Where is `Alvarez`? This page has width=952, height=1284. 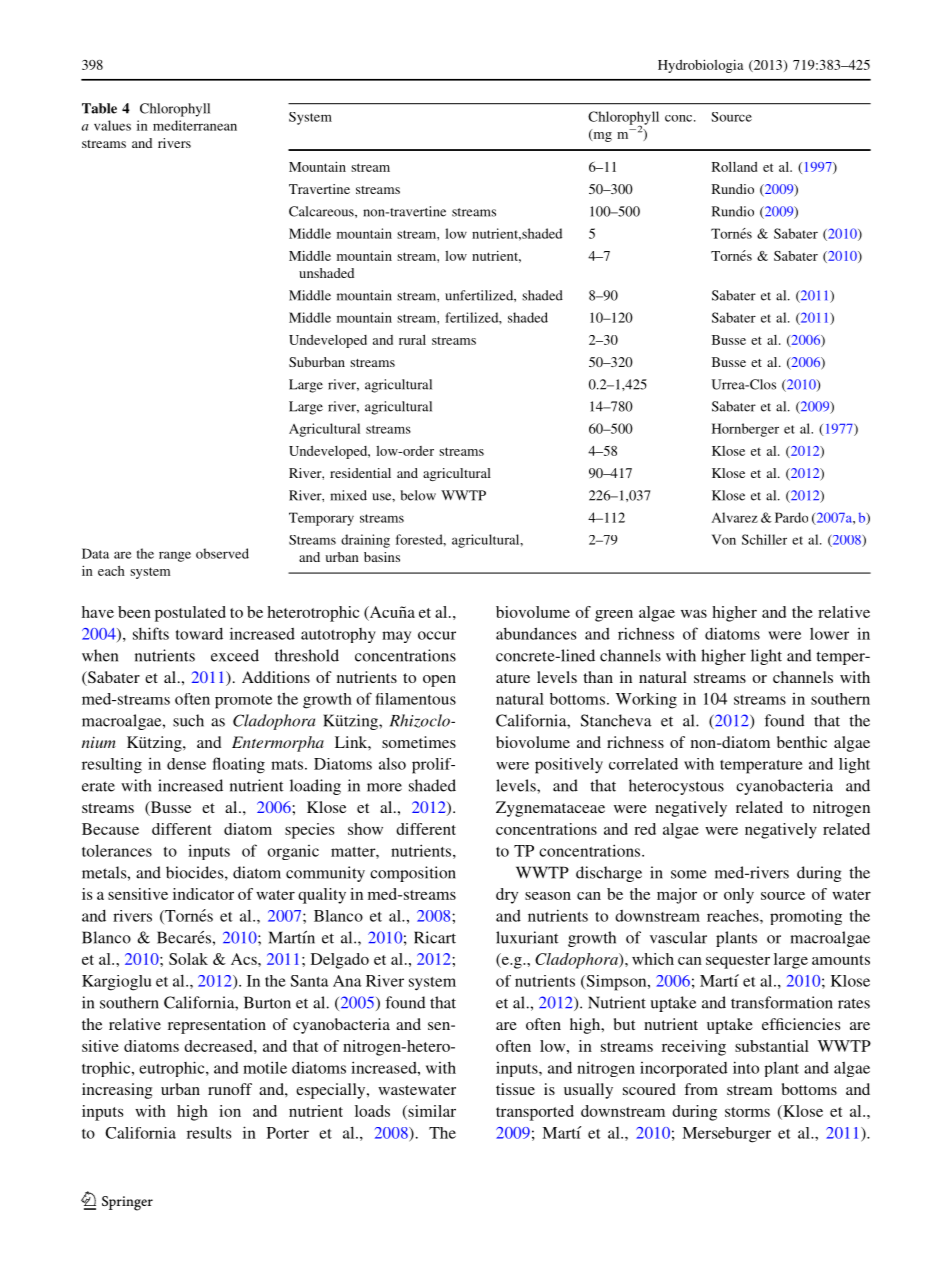
Alvarez is located at coordinates (735, 517).
